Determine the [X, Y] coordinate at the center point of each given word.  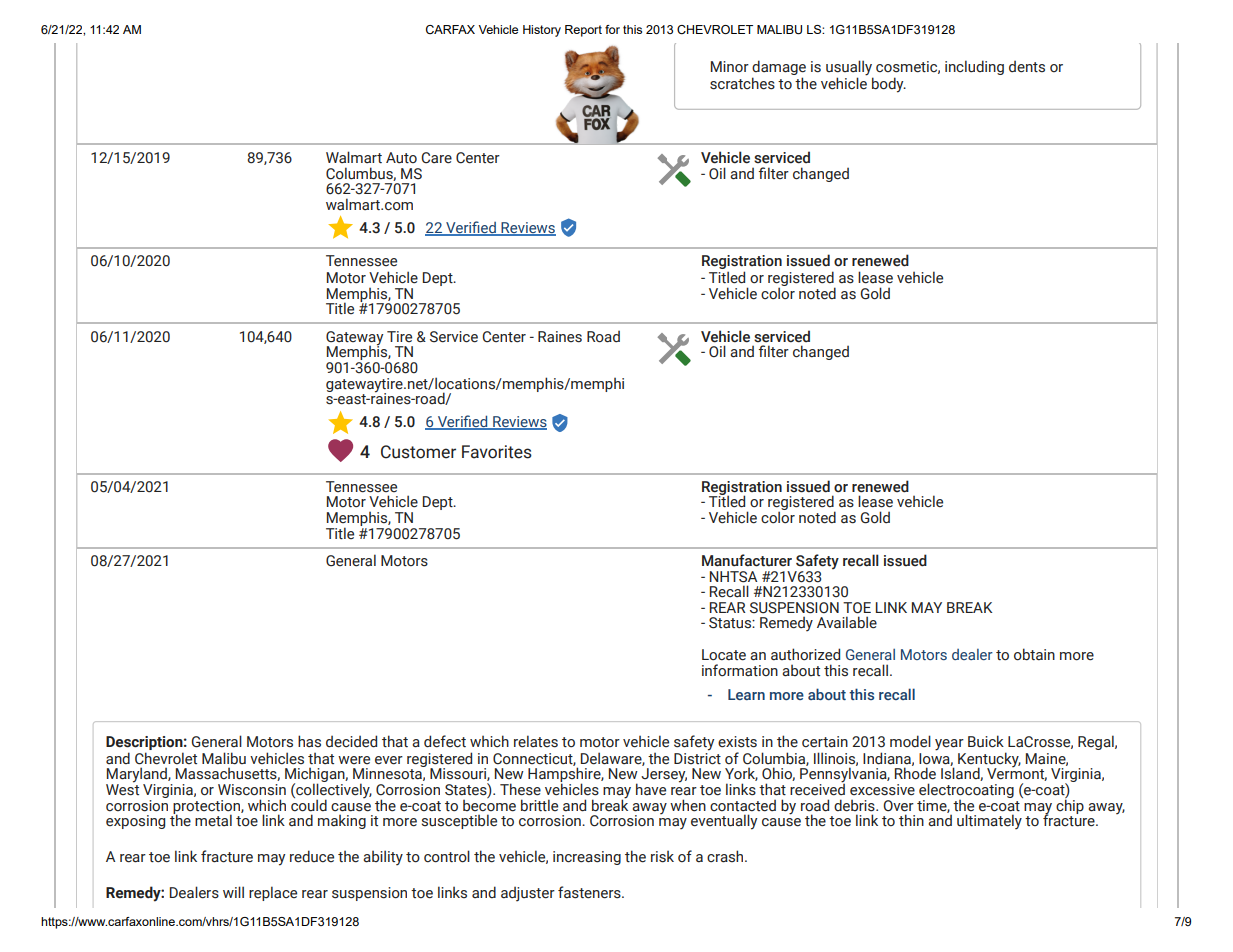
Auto [401, 158]
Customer [418, 452]
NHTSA [733, 577]
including [974, 67]
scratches [742, 83]
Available [847, 622]
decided [351, 741]
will [233, 892]
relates [536, 741]
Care [436, 158]
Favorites [497, 452]
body [889, 85]
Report [583, 31]
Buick [986, 741]
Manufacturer [747, 560]
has [309, 741]
